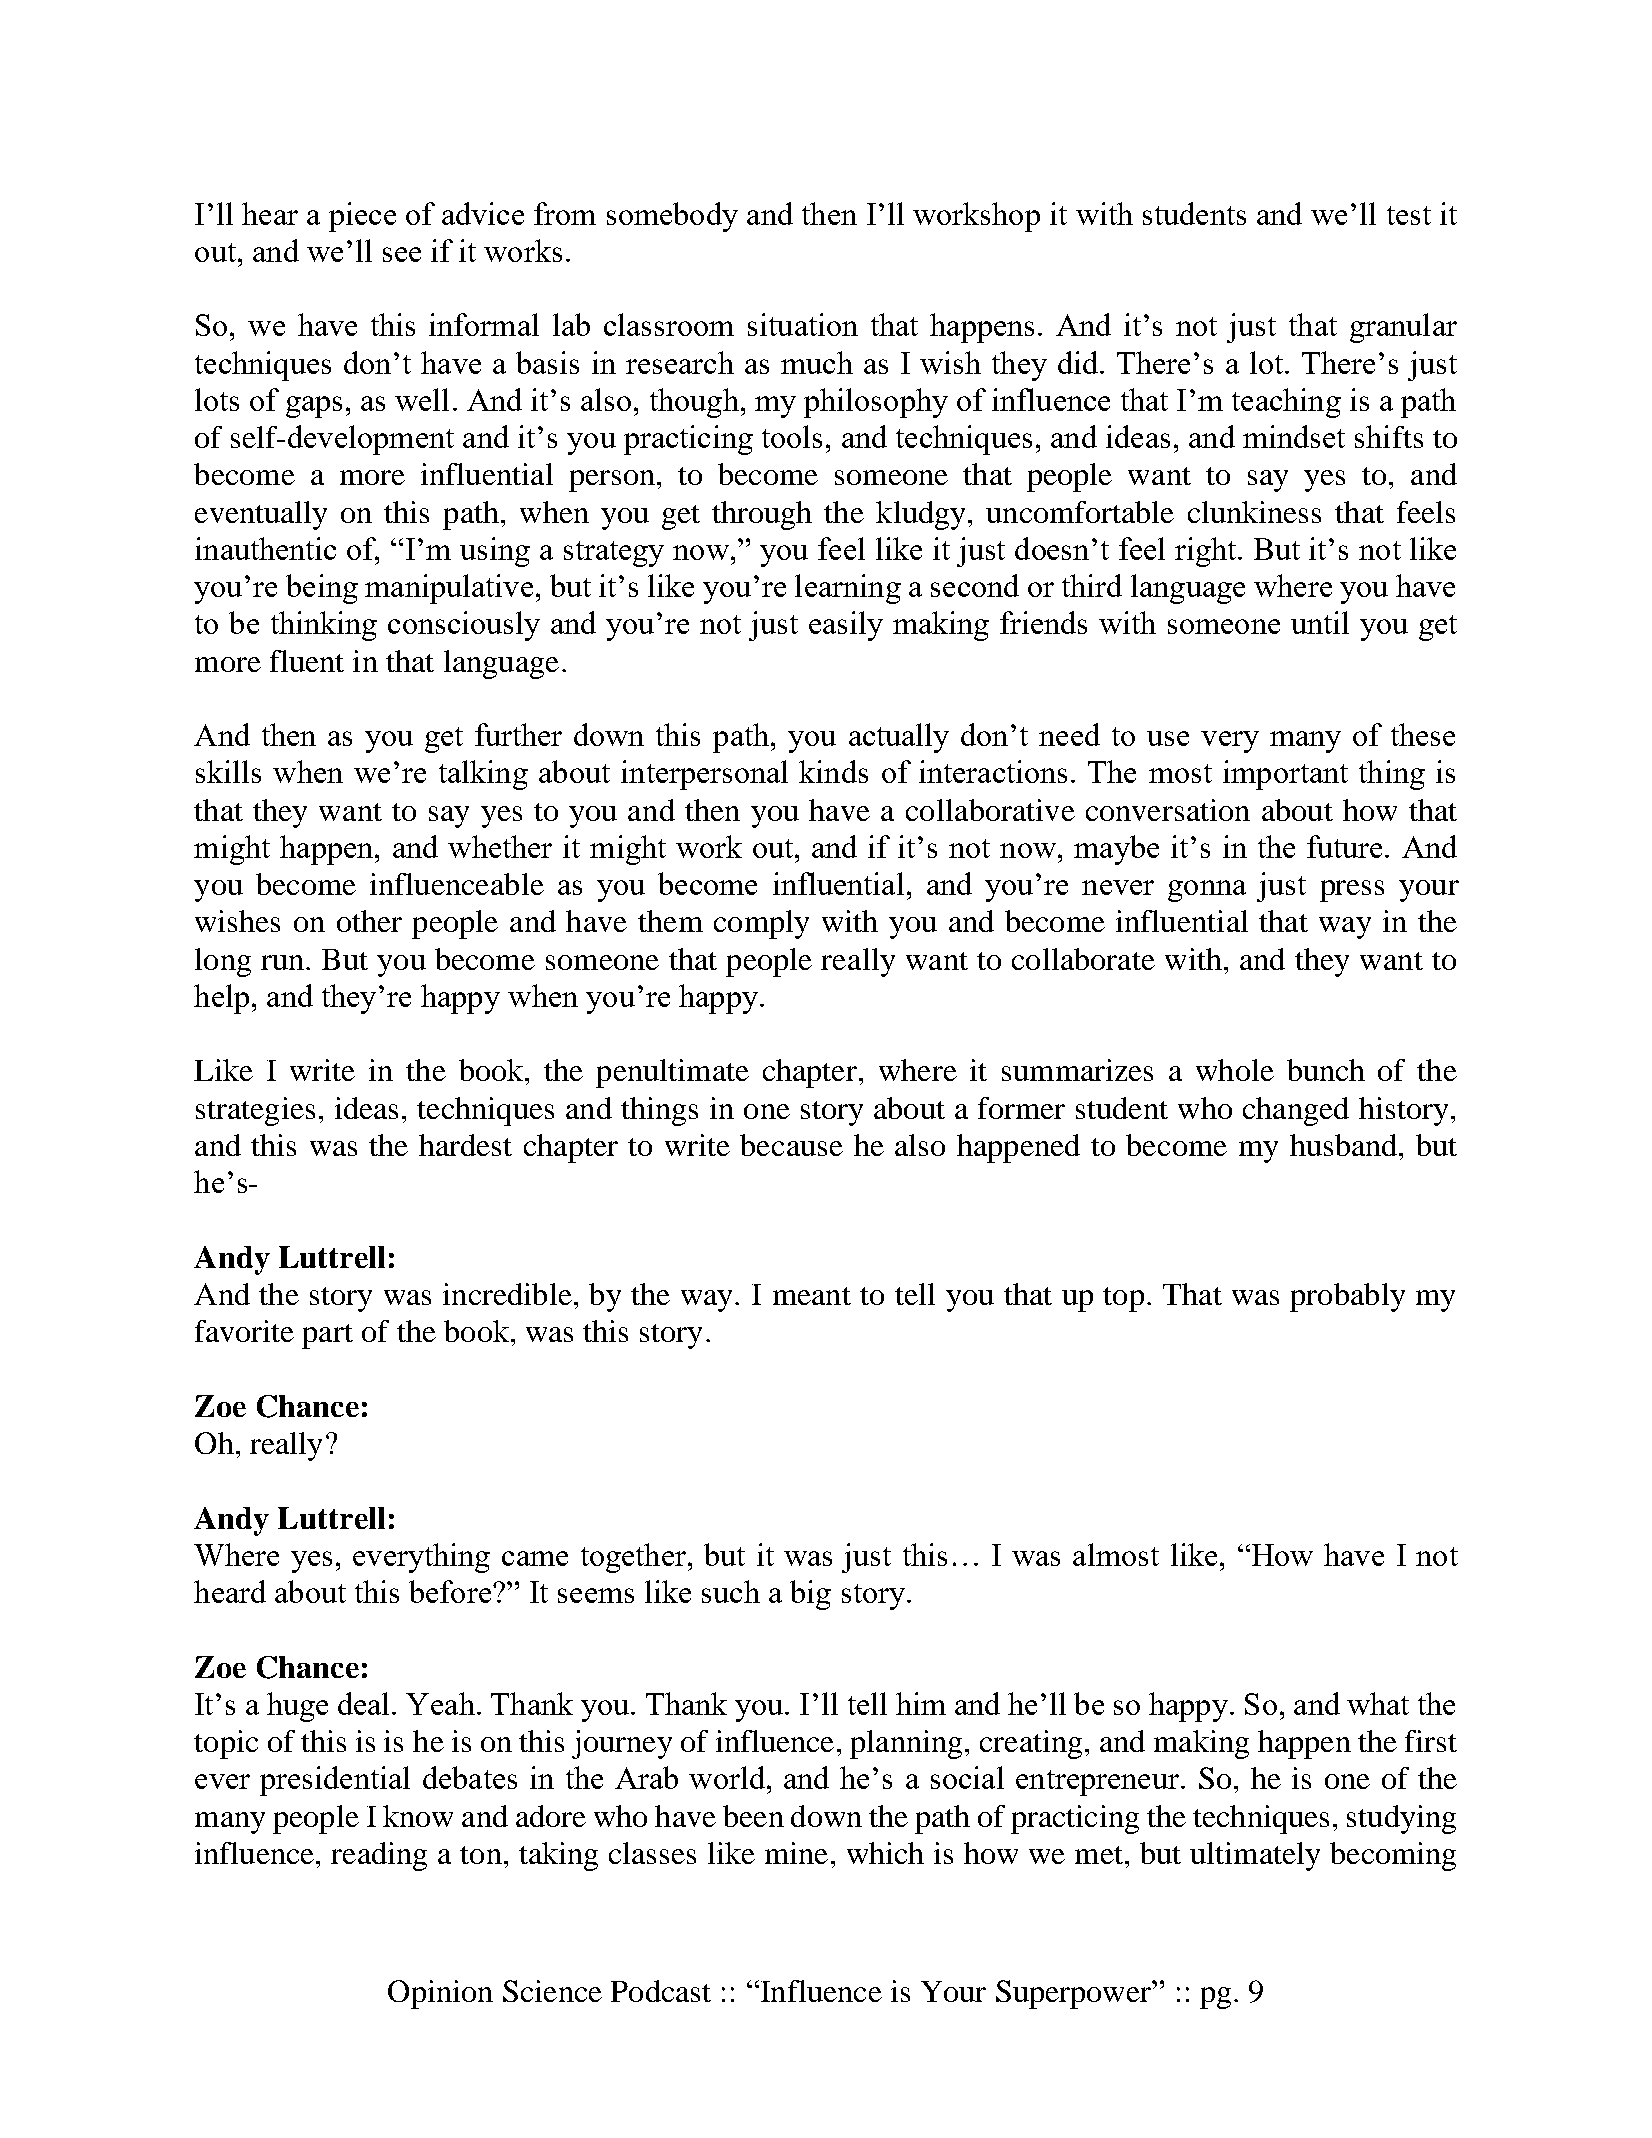 This document has width=1652, height=2138. What do you see at coordinates (440, 1994) in the document?
I see `Opinion` at bounding box center [440, 1994].
